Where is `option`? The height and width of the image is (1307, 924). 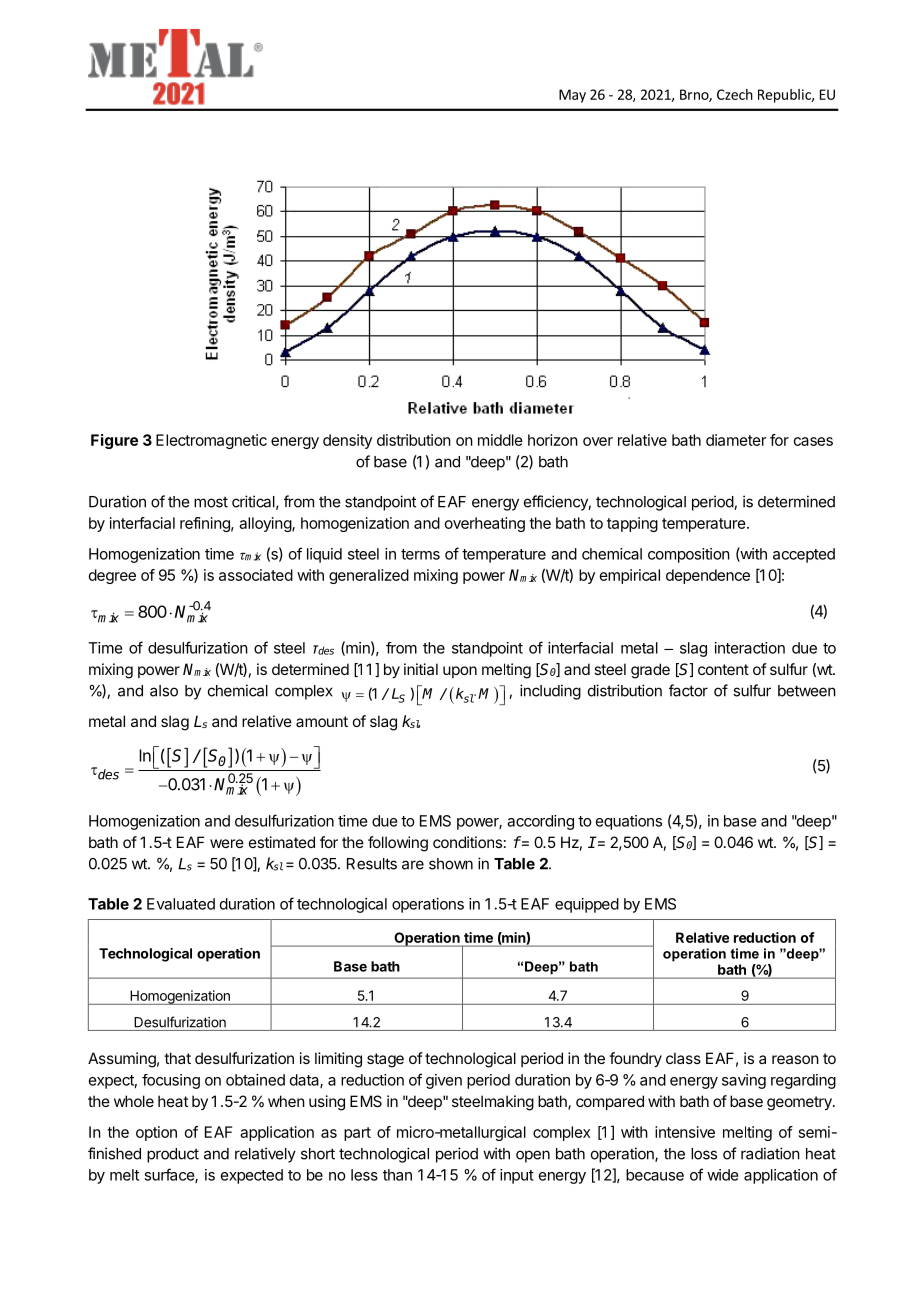 option is located at coordinates (156, 1133).
